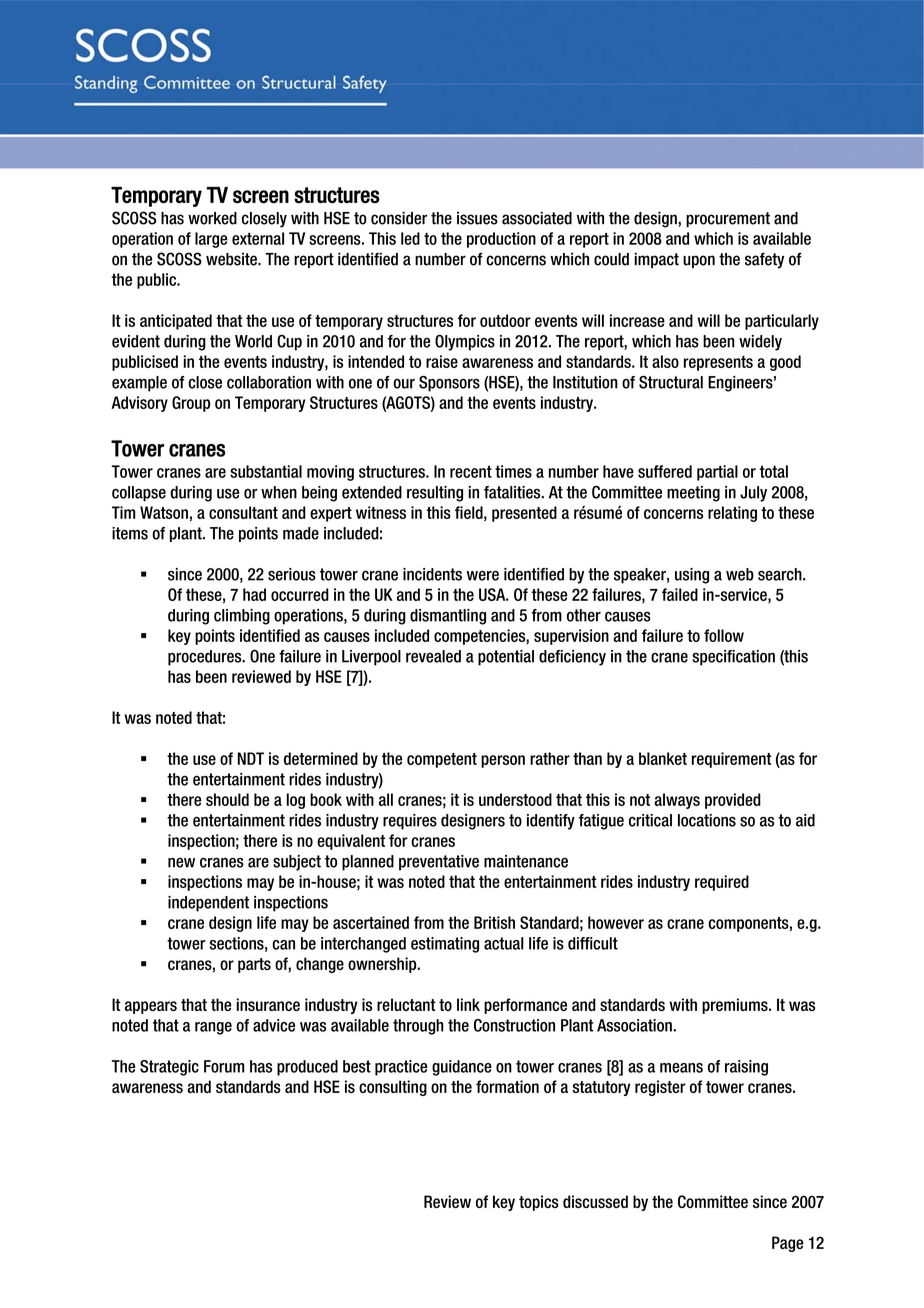 The image size is (924, 1308). Describe the element at coordinates (736, 1006) in the screenshot. I see `premiums` at that location.
